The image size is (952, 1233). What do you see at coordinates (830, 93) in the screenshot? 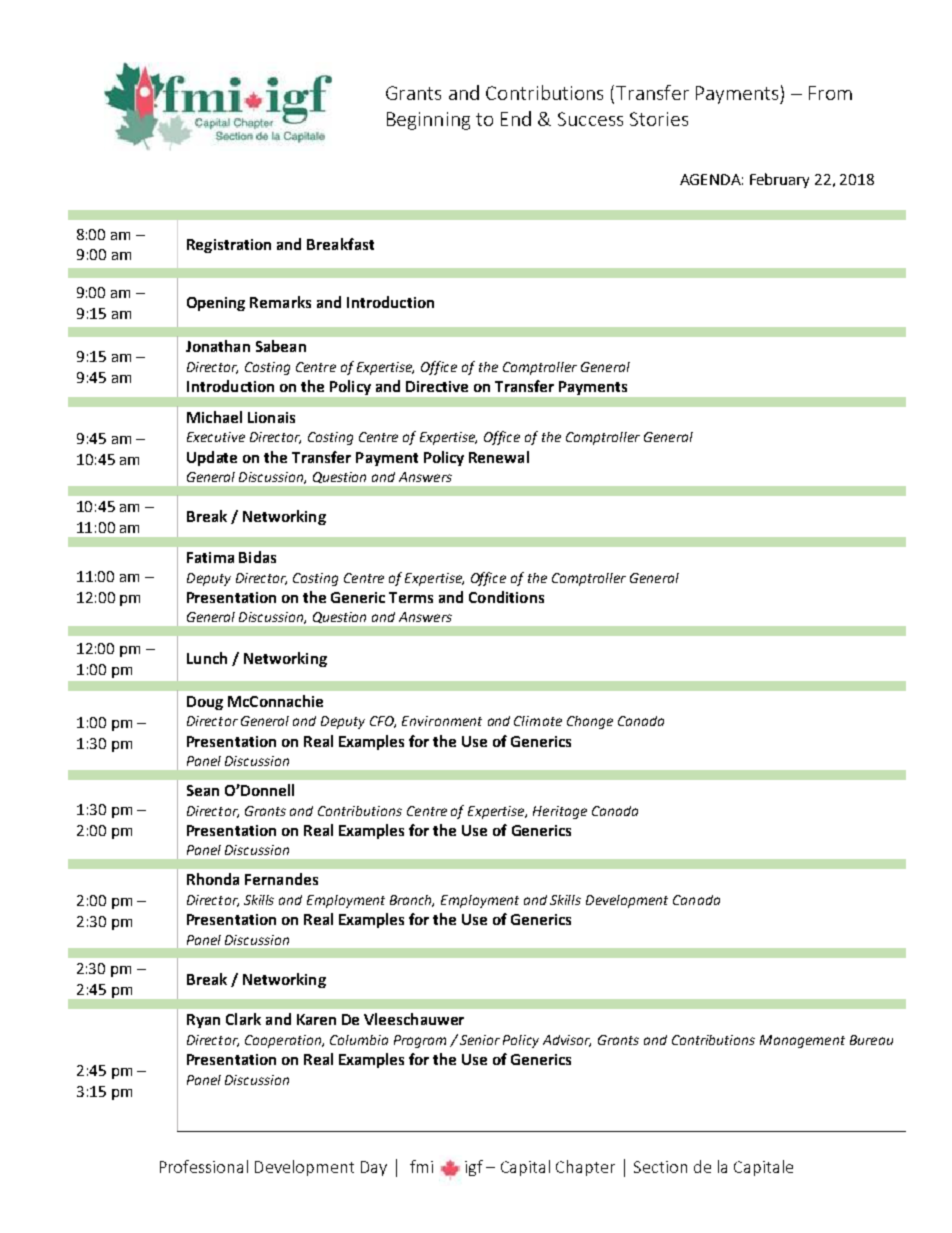
I see `From` at bounding box center [830, 93].
